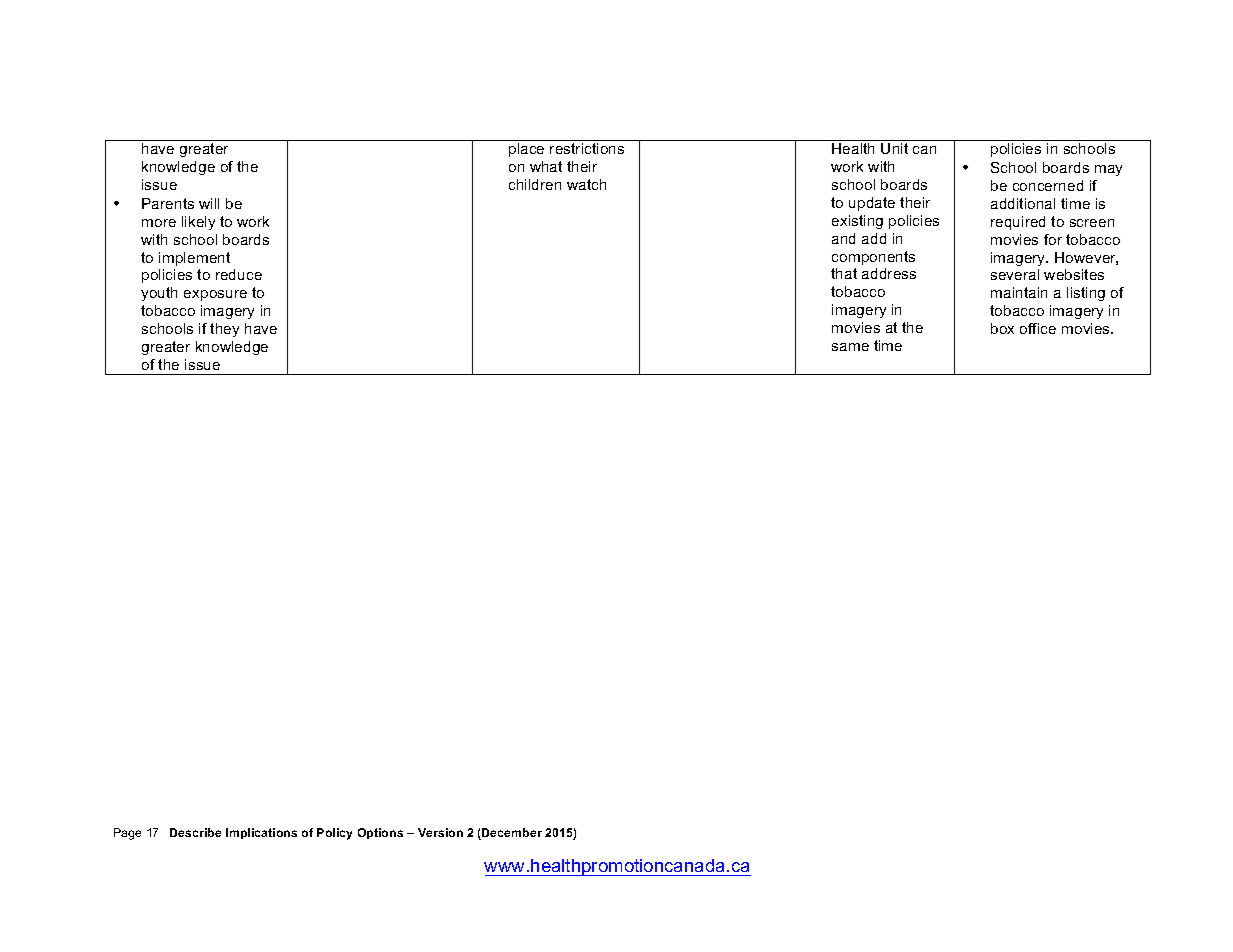 This page has height=952, width=1233. Describe the element at coordinates (586, 184) in the page. I see `watch` at that location.
